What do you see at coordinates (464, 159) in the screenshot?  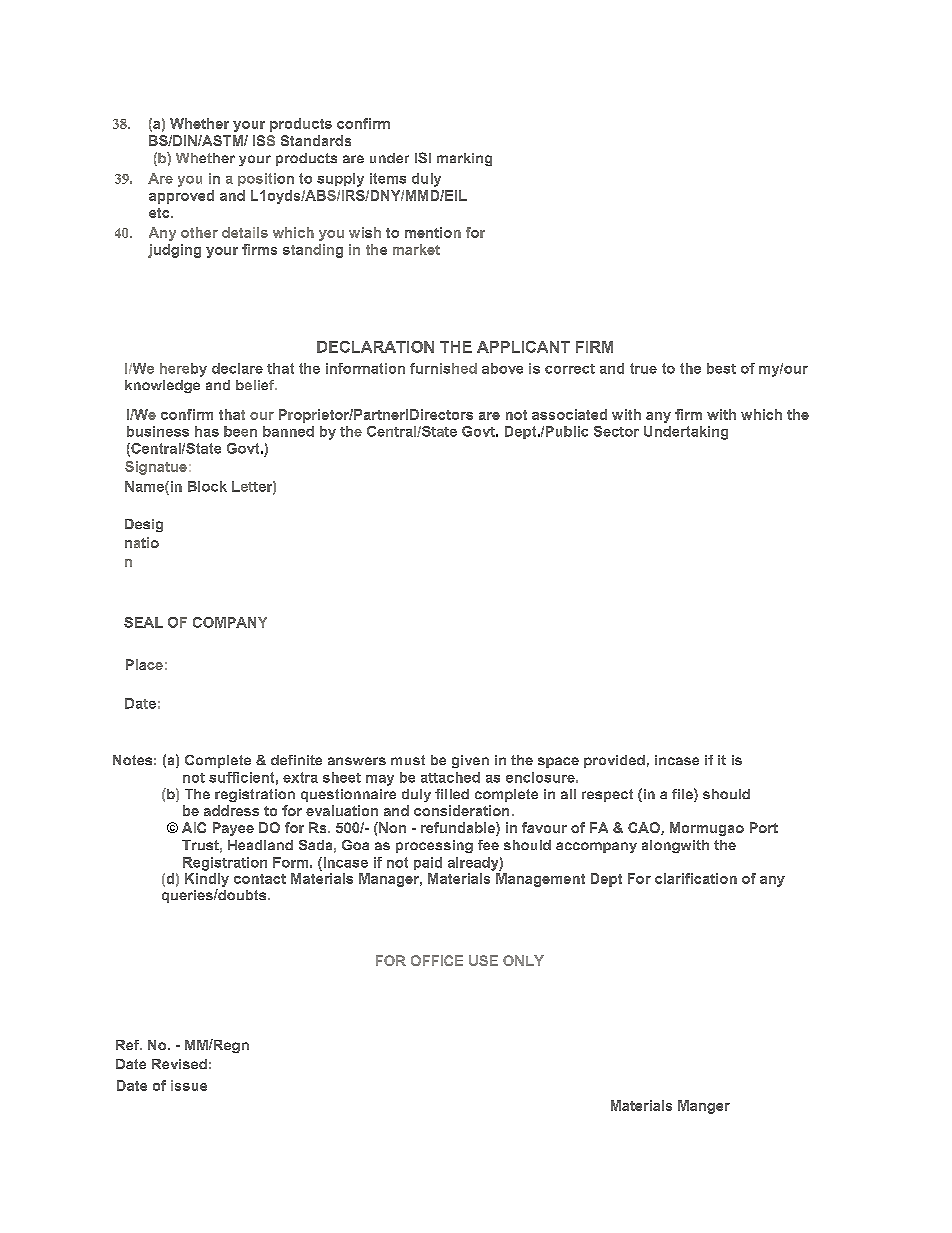 I see `marking` at bounding box center [464, 159].
